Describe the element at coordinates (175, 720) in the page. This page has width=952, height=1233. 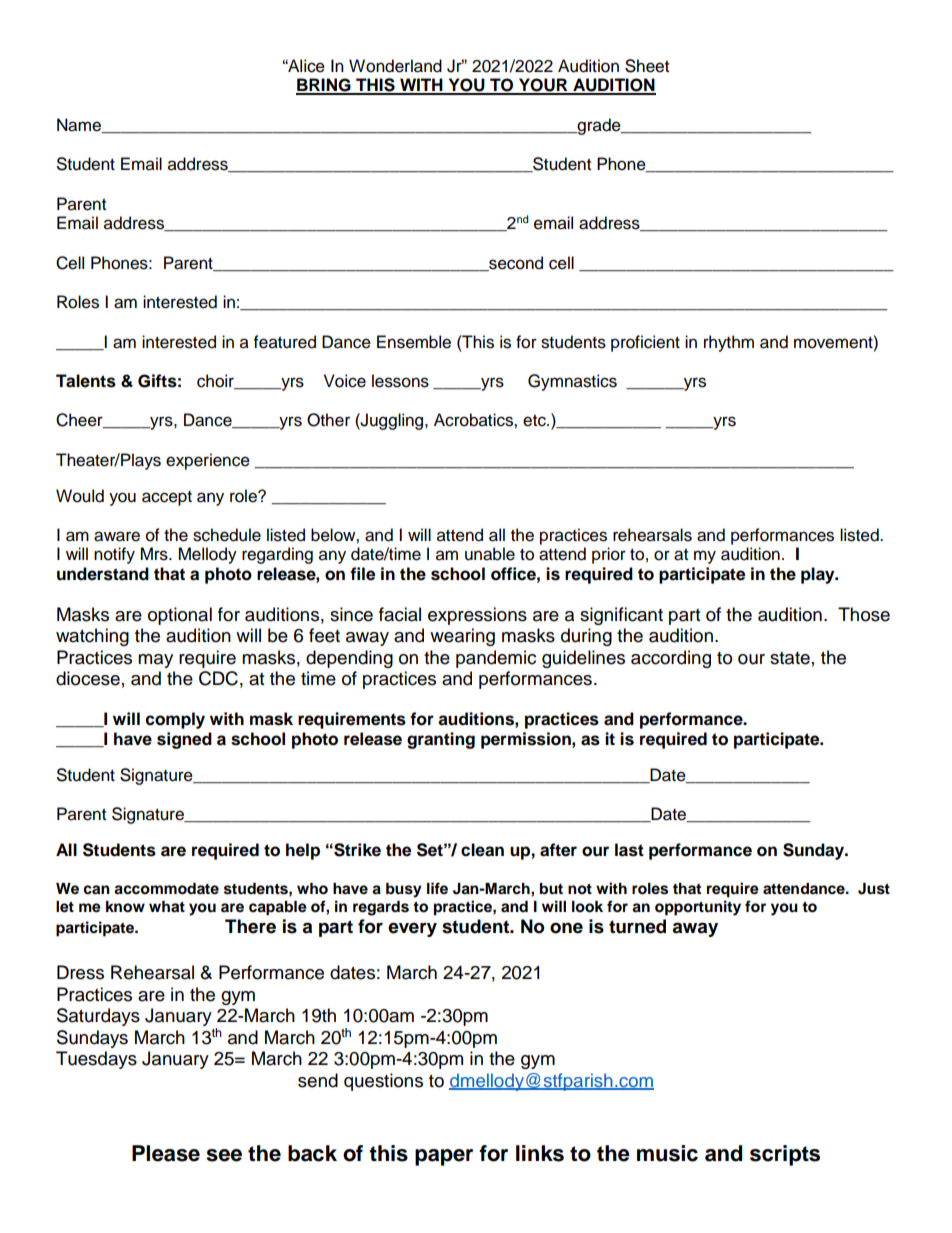
I see `comply` at that location.
